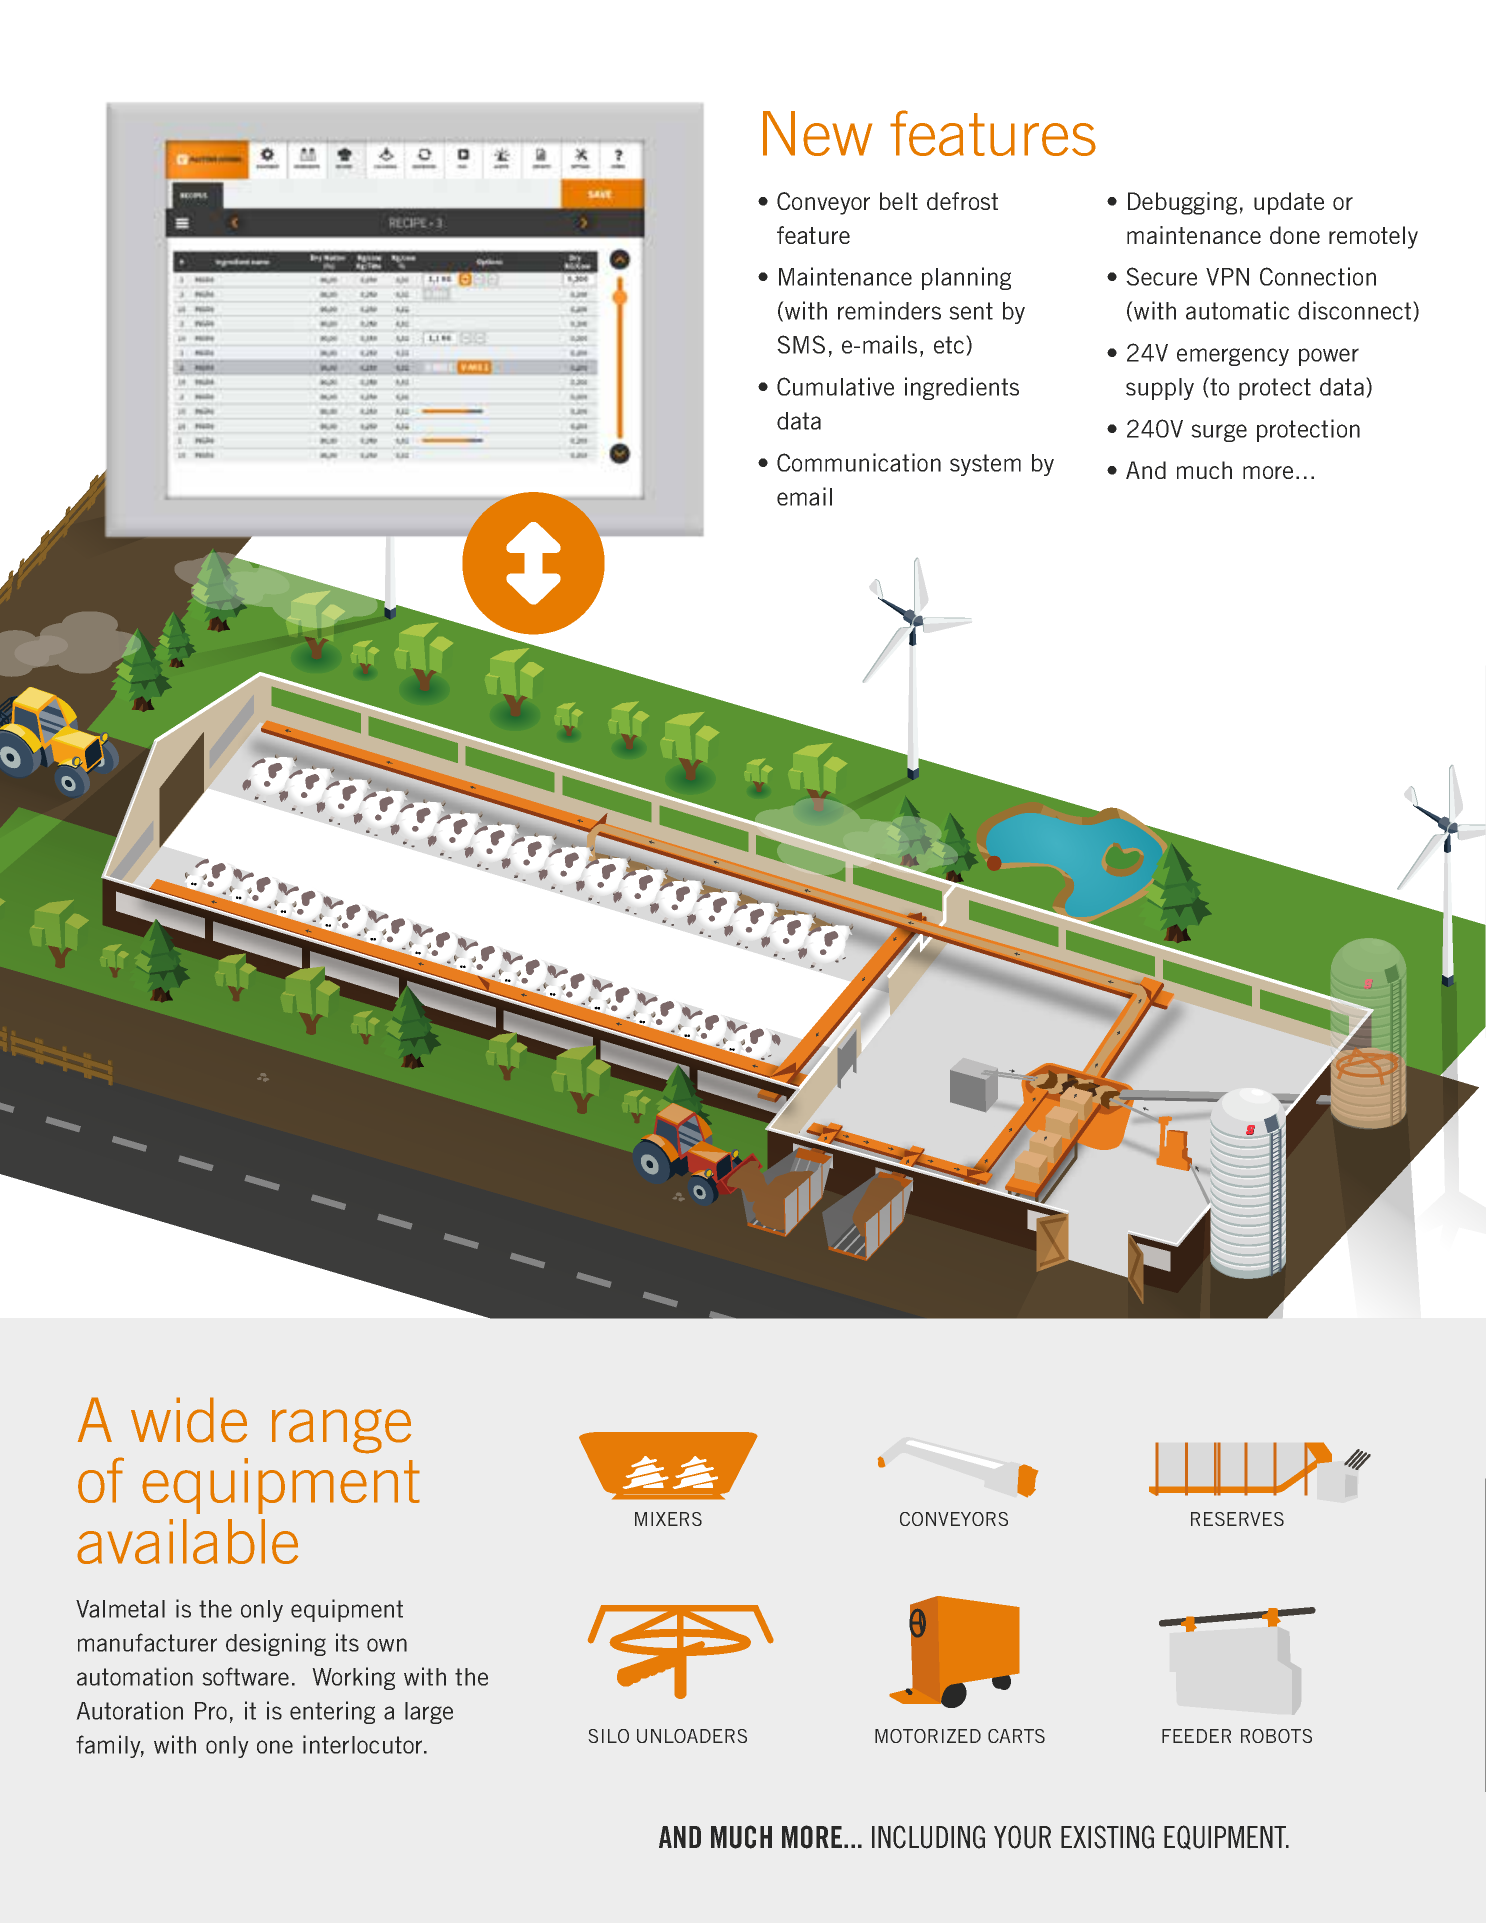 The height and width of the screenshot is (1923, 1486). Describe the element at coordinates (189, 1420) in the screenshot. I see `wide` at that location.
